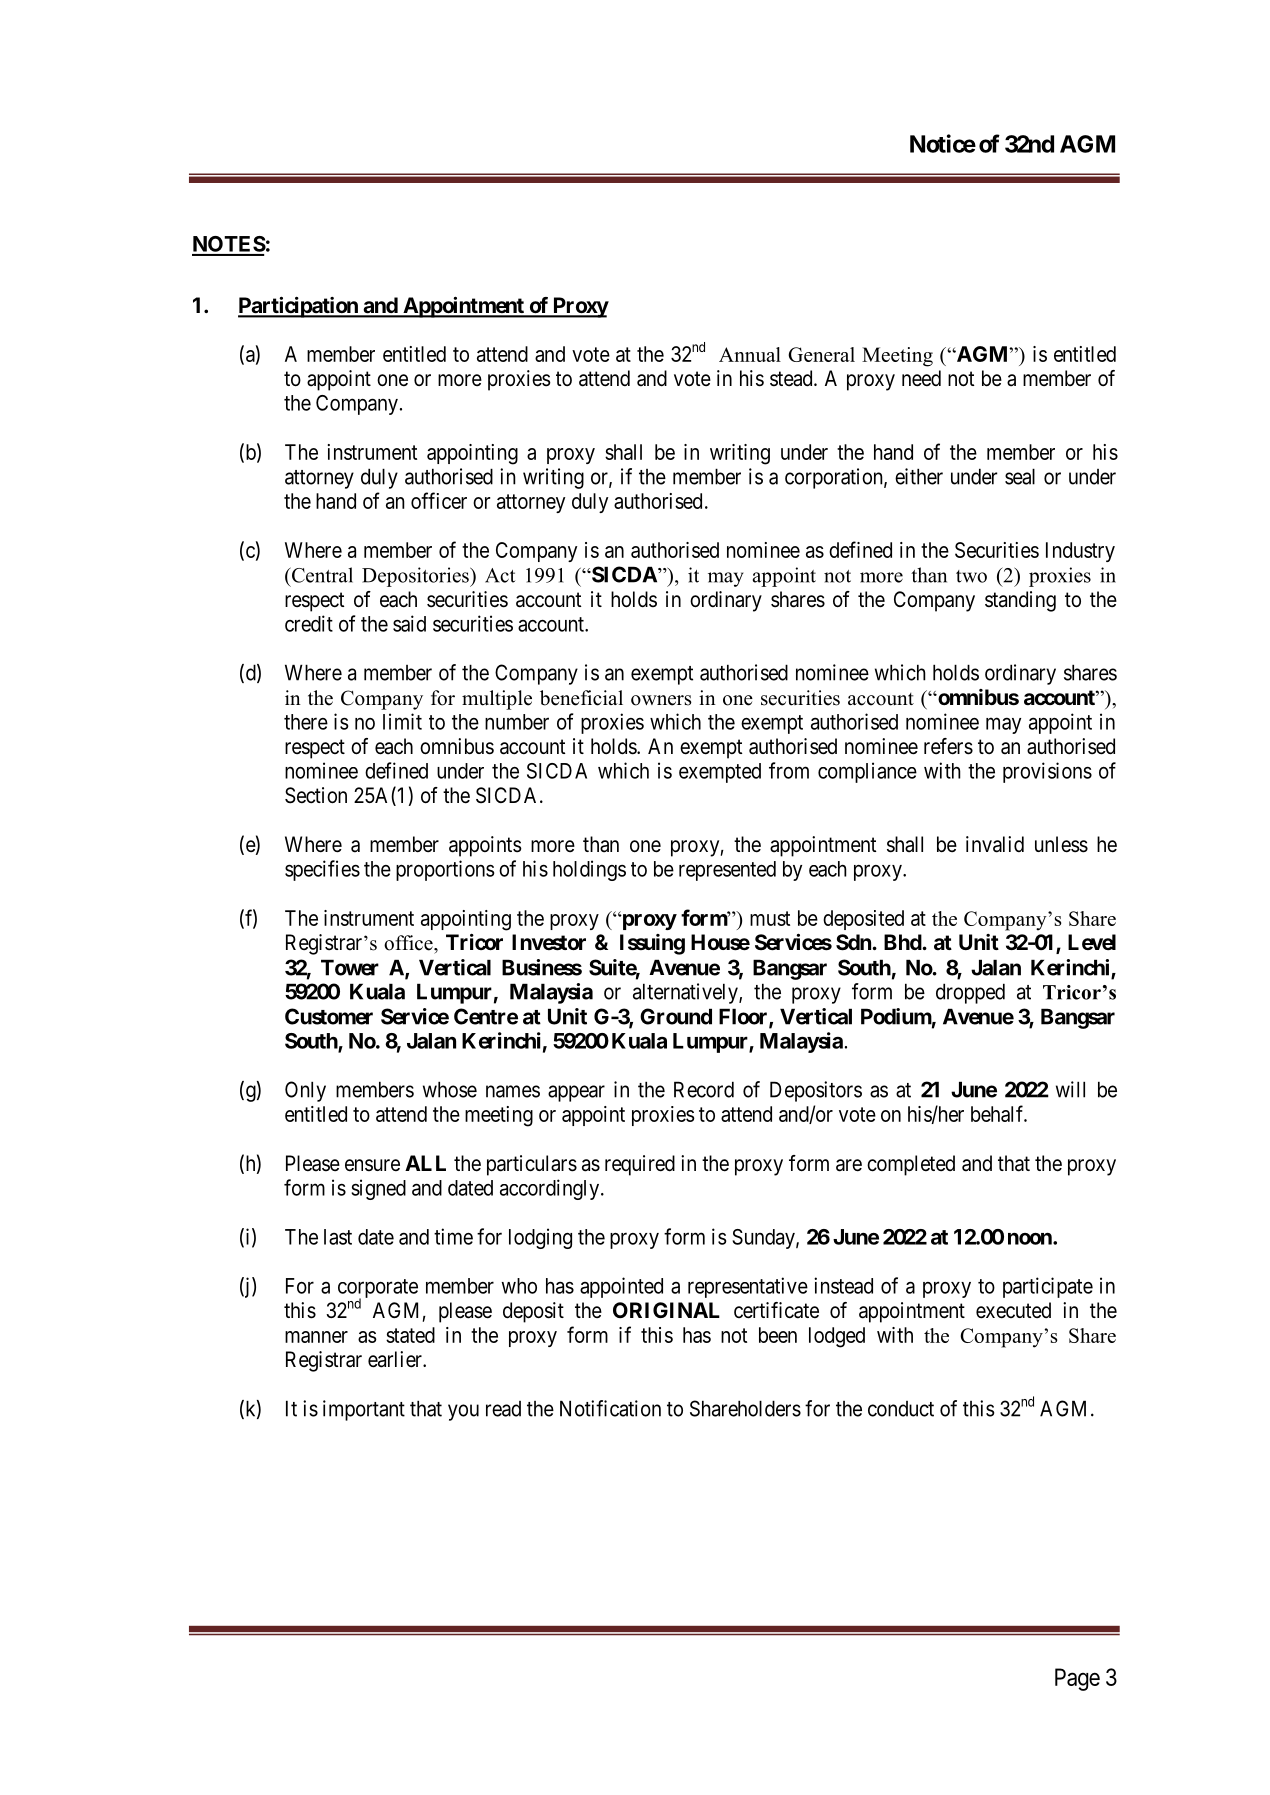 The image size is (1270, 1795). I want to click on dropped, so click(970, 993).
